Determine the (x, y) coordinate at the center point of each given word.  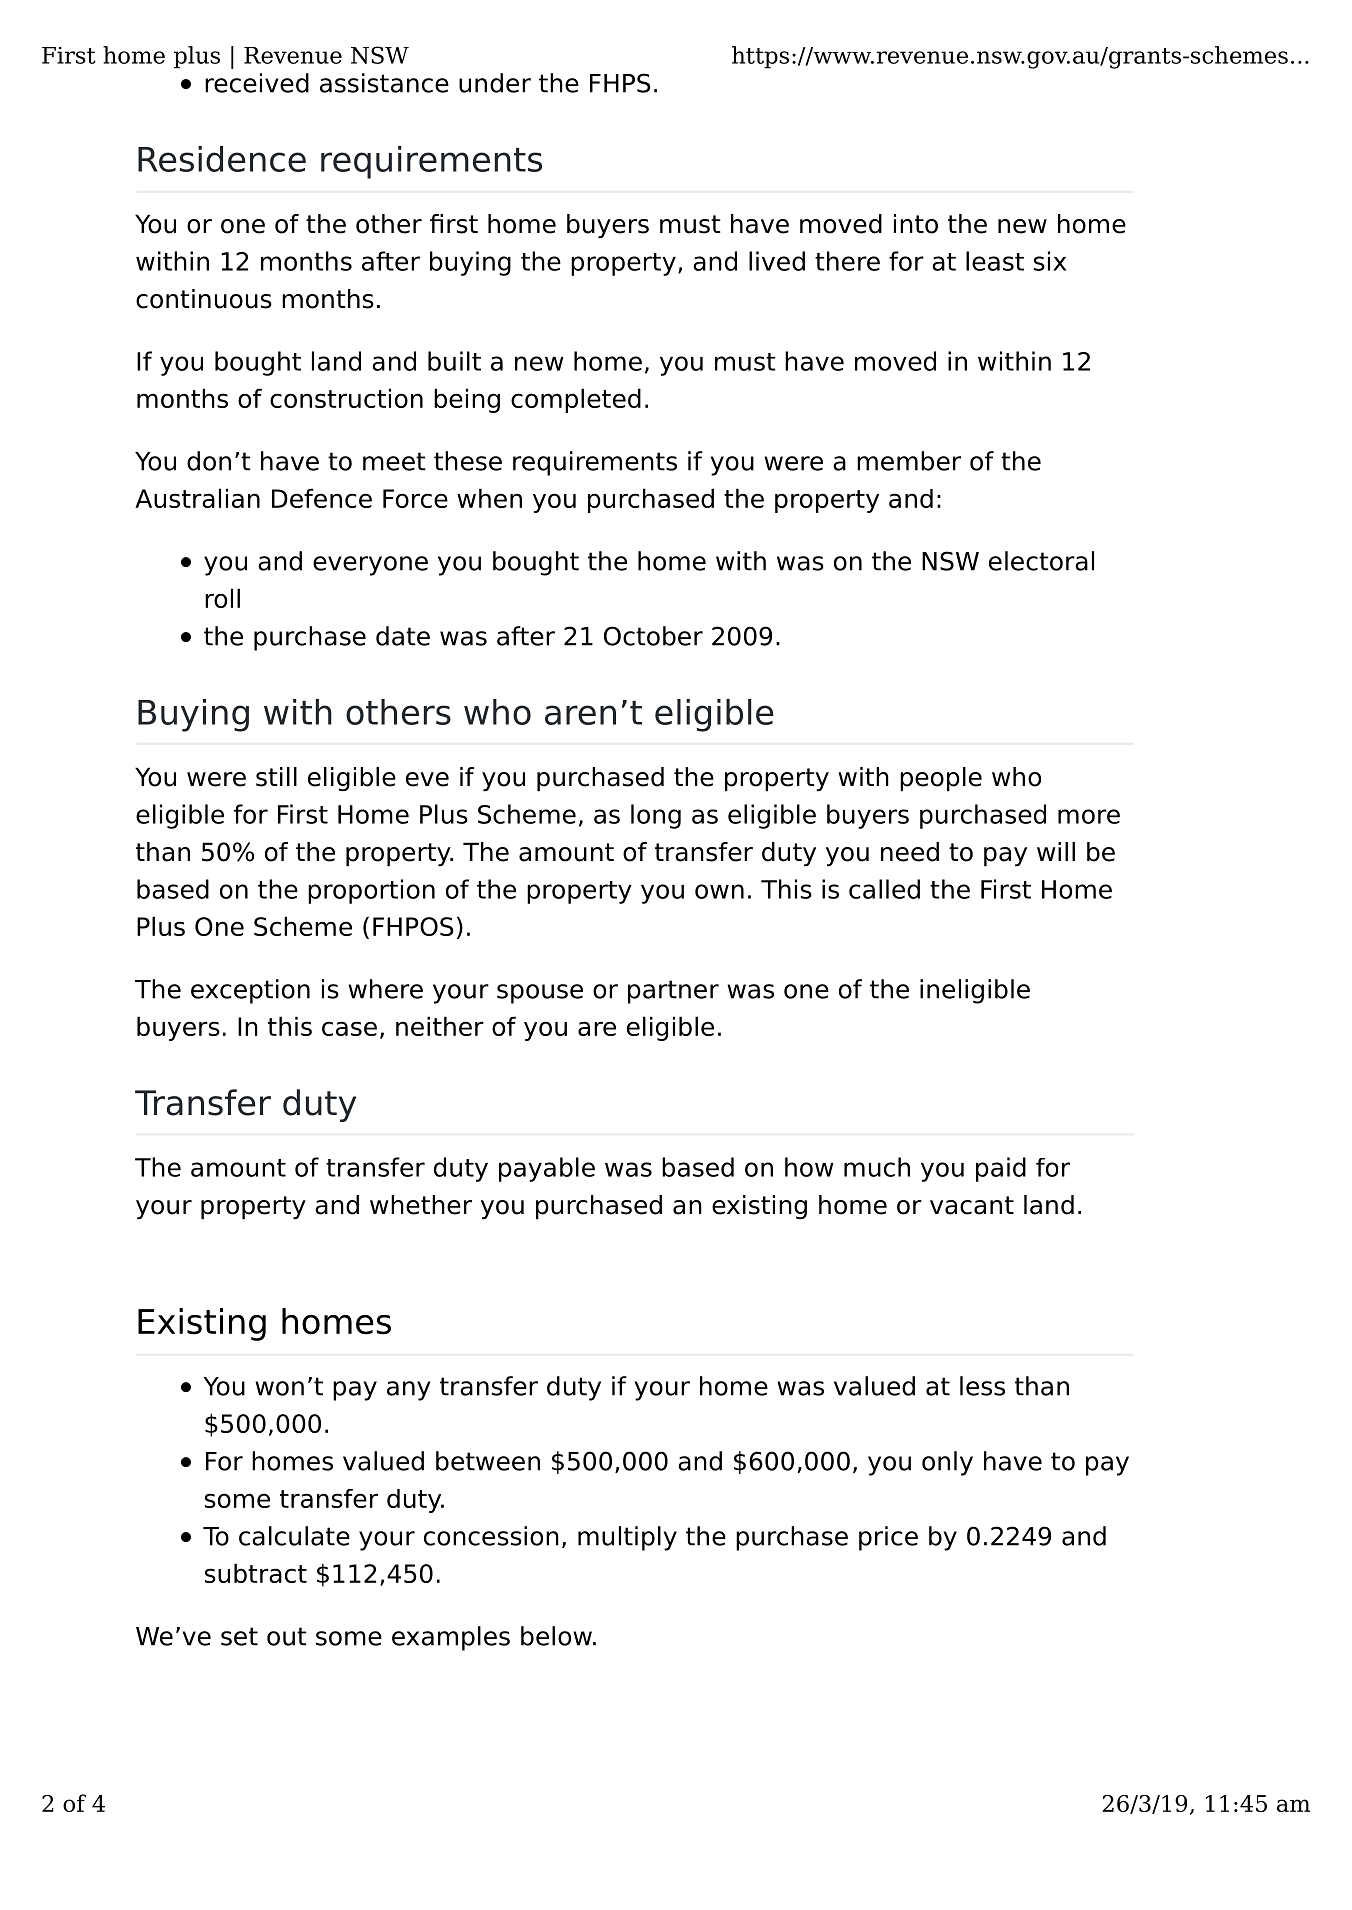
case (349, 1028)
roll (222, 598)
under (495, 83)
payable (547, 1169)
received (257, 83)
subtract (256, 1573)
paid (1001, 1169)
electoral (1041, 561)
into (916, 224)
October (653, 636)
